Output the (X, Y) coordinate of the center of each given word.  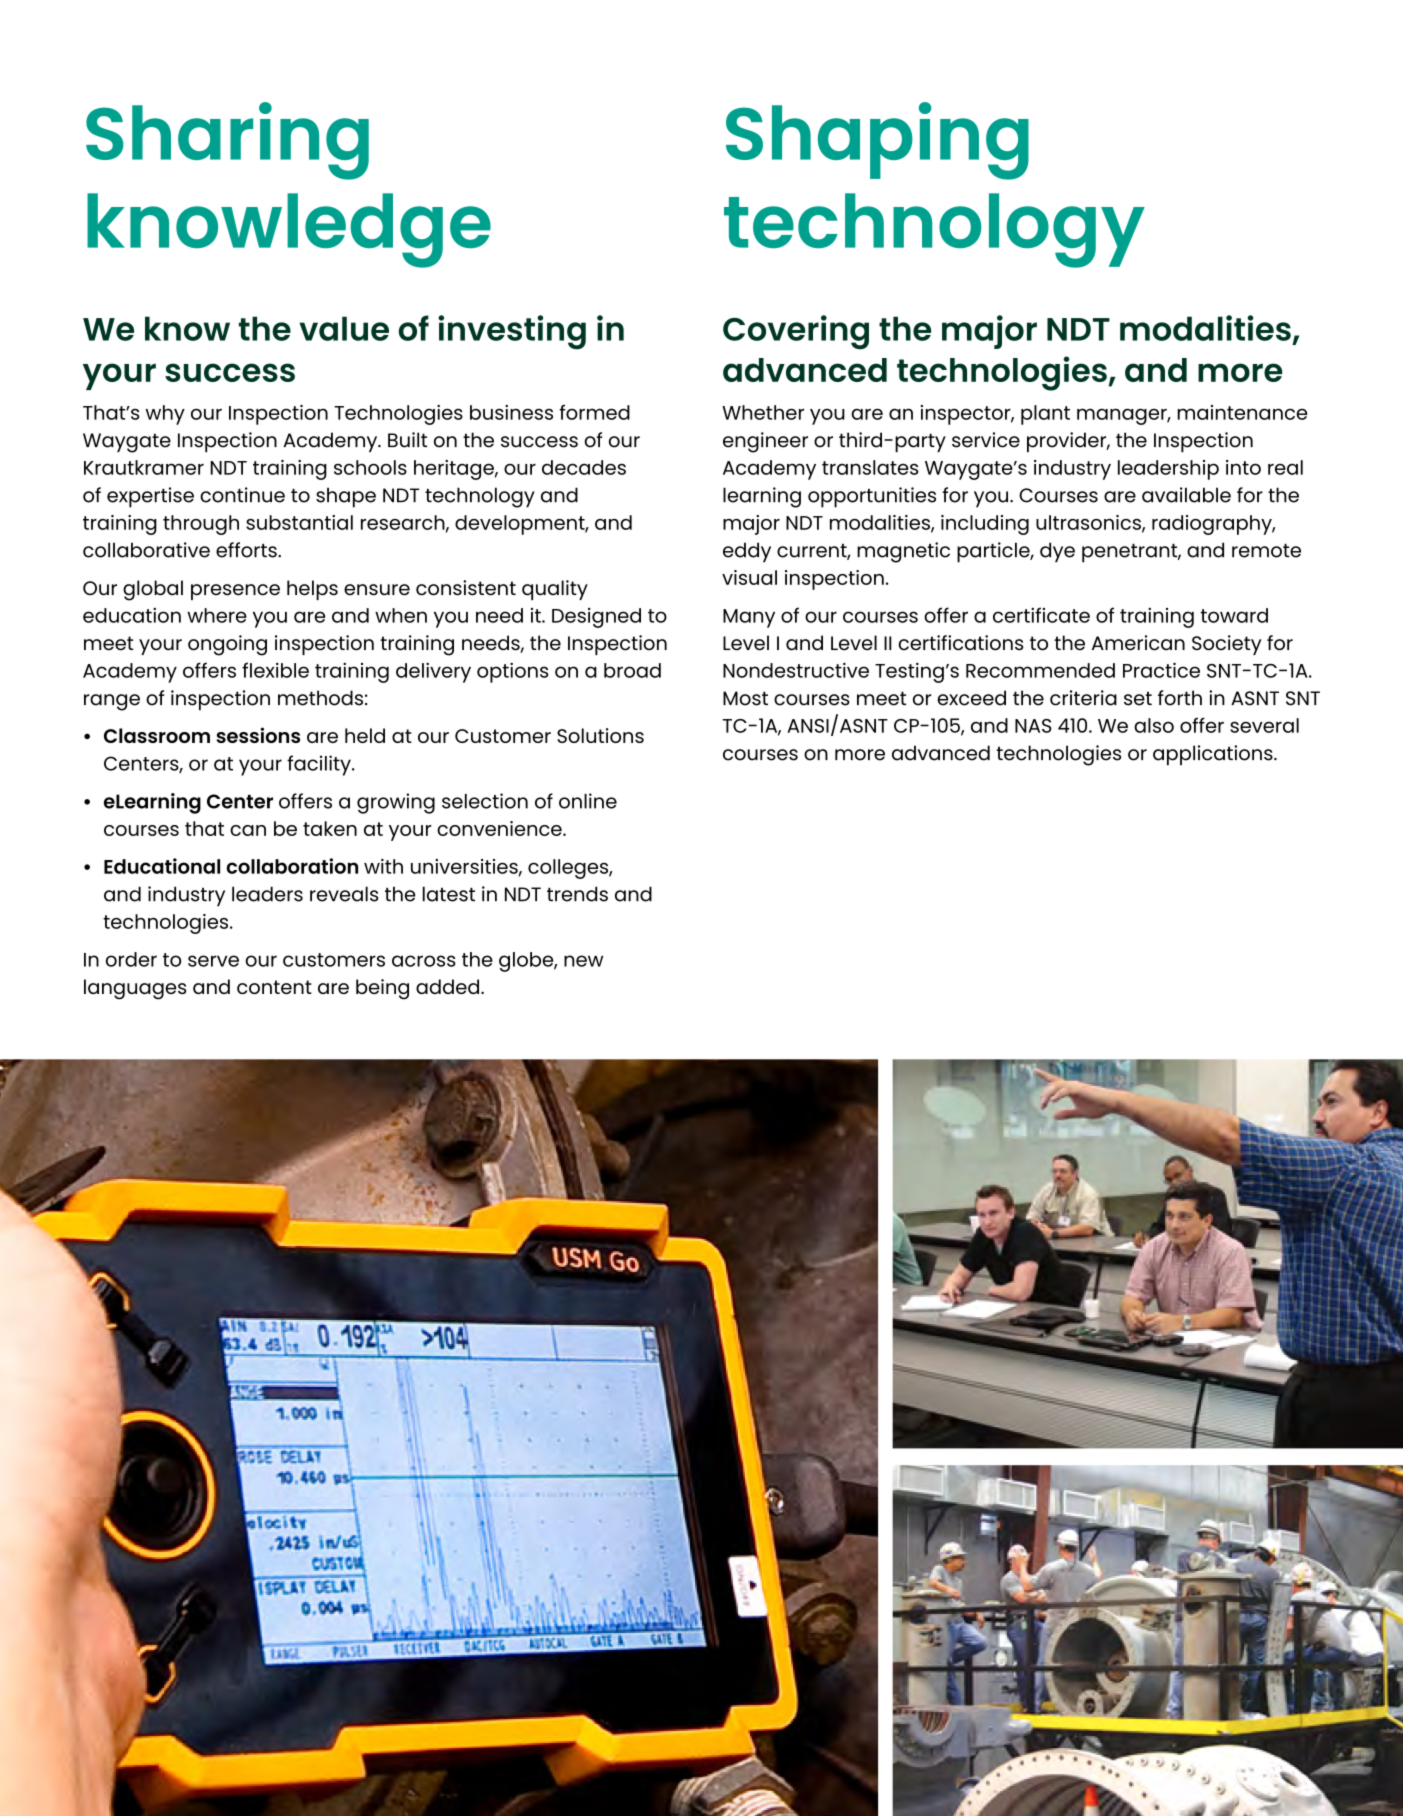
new (583, 961)
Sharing (227, 141)
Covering (796, 332)
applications (1214, 755)
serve (213, 961)
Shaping (877, 141)
